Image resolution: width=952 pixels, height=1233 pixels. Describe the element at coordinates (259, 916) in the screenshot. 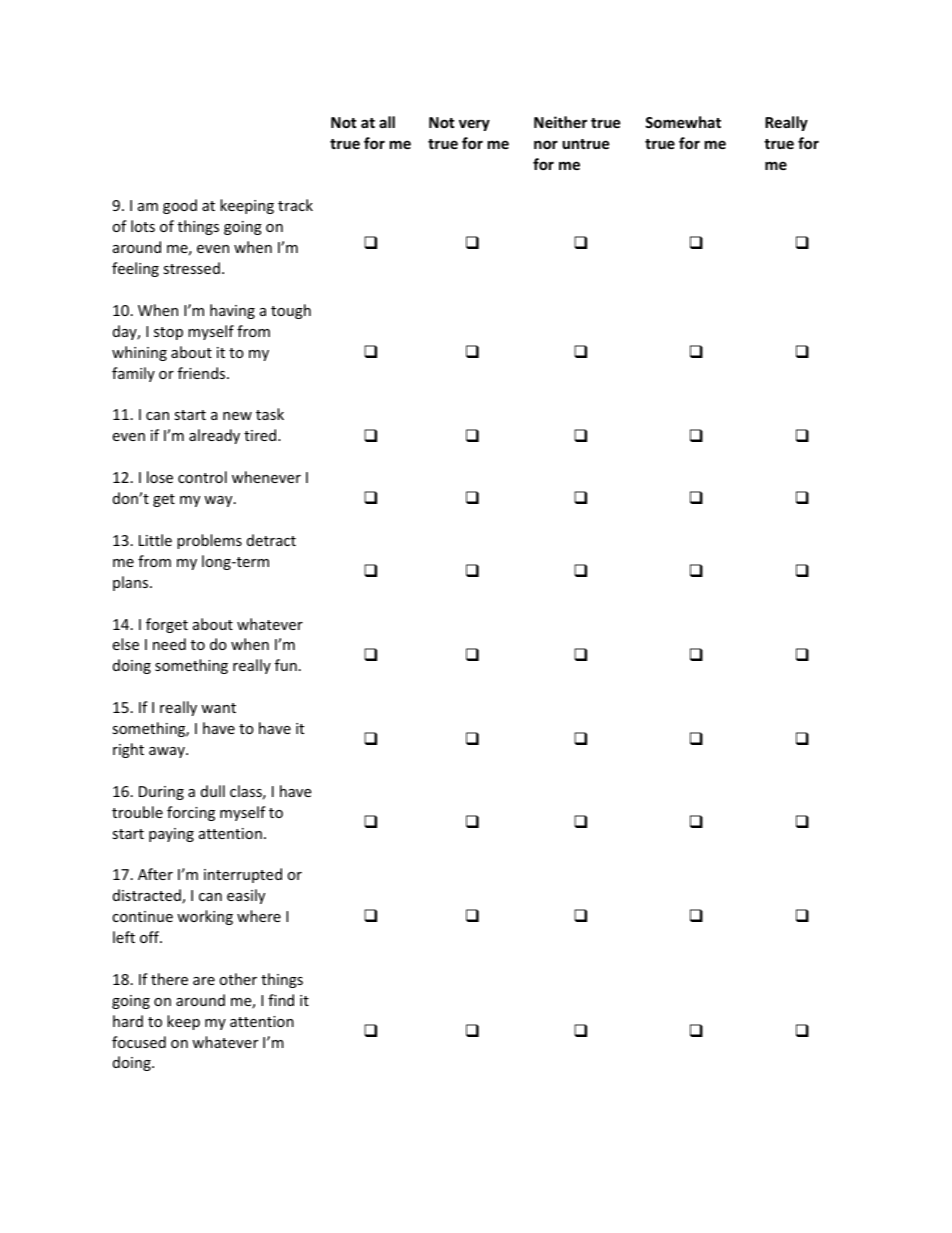

I see `where` at that location.
